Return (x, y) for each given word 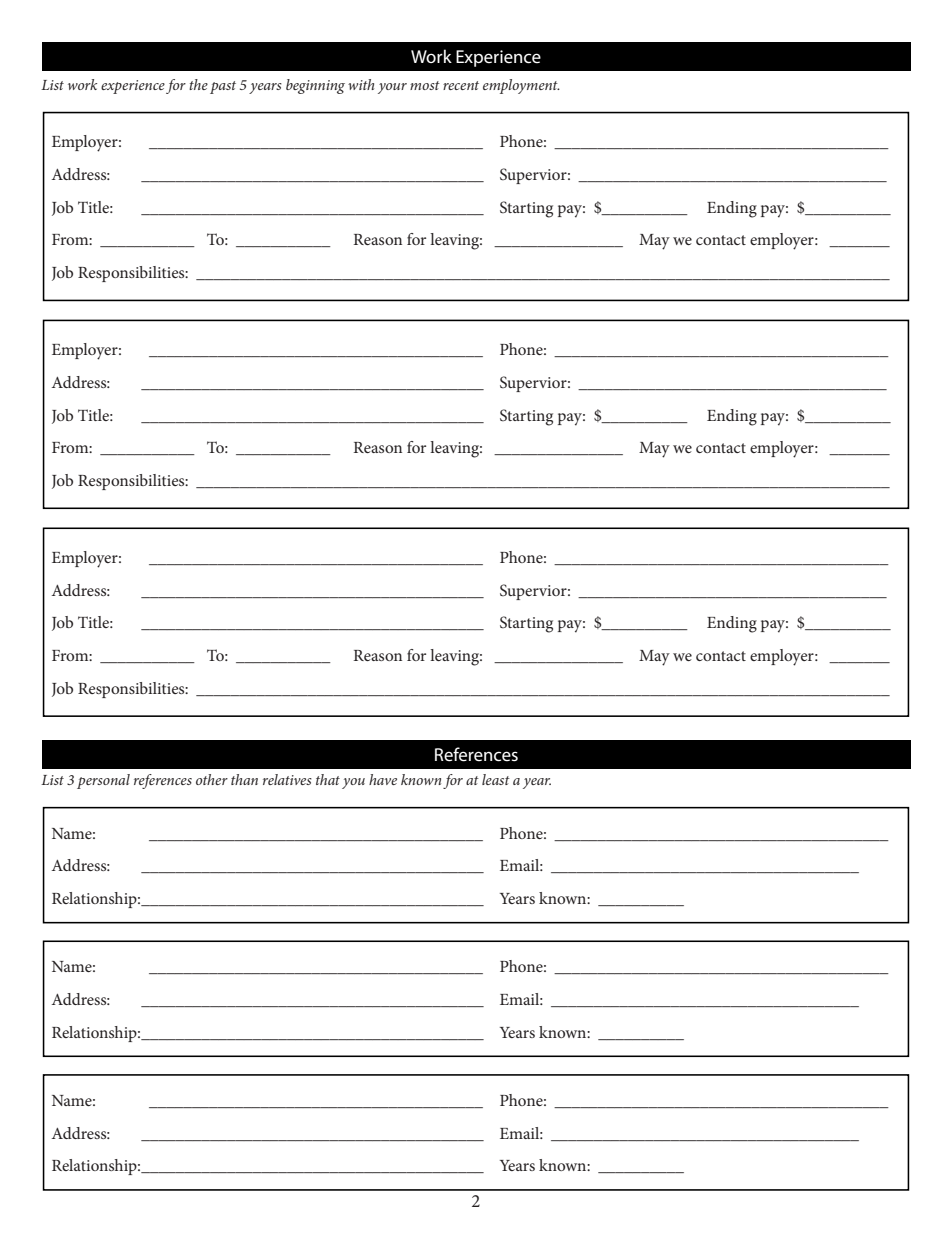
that (328, 779)
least (496, 779)
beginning (315, 86)
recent (461, 85)
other (212, 779)
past (223, 87)
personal (103, 781)
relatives (287, 779)
